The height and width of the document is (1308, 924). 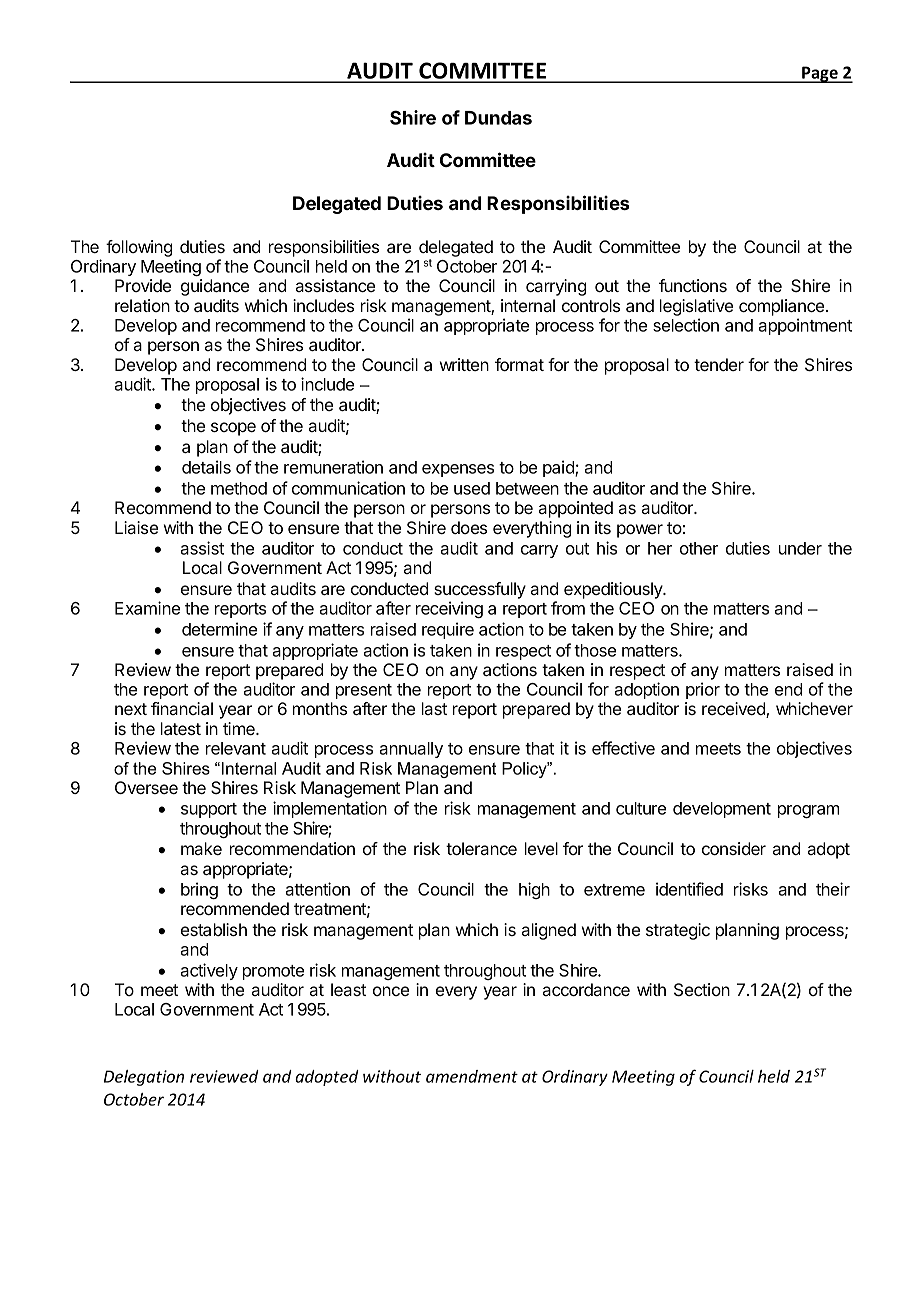 What do you see at coordinates (820, 74) in the document?
I see `Page` at bounding box center [820, 74].
